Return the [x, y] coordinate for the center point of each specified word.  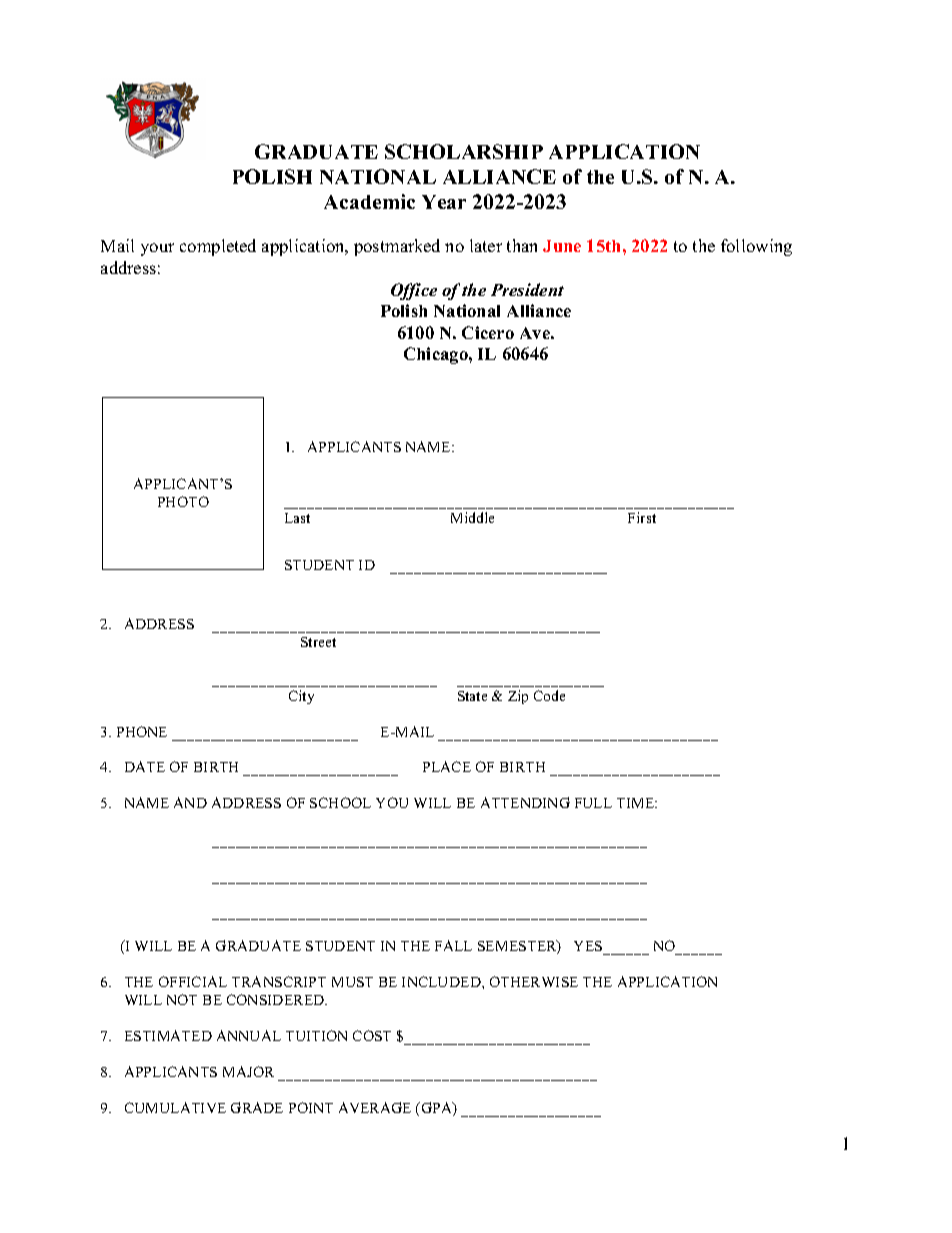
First [642, 517]
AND [190, 802]
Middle [472, 517]
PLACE [447, 766]
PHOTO [183, 501]
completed [218, 247]
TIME [637, 803]
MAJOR [248, 1071]
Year [444, 202]
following [756, 247]
